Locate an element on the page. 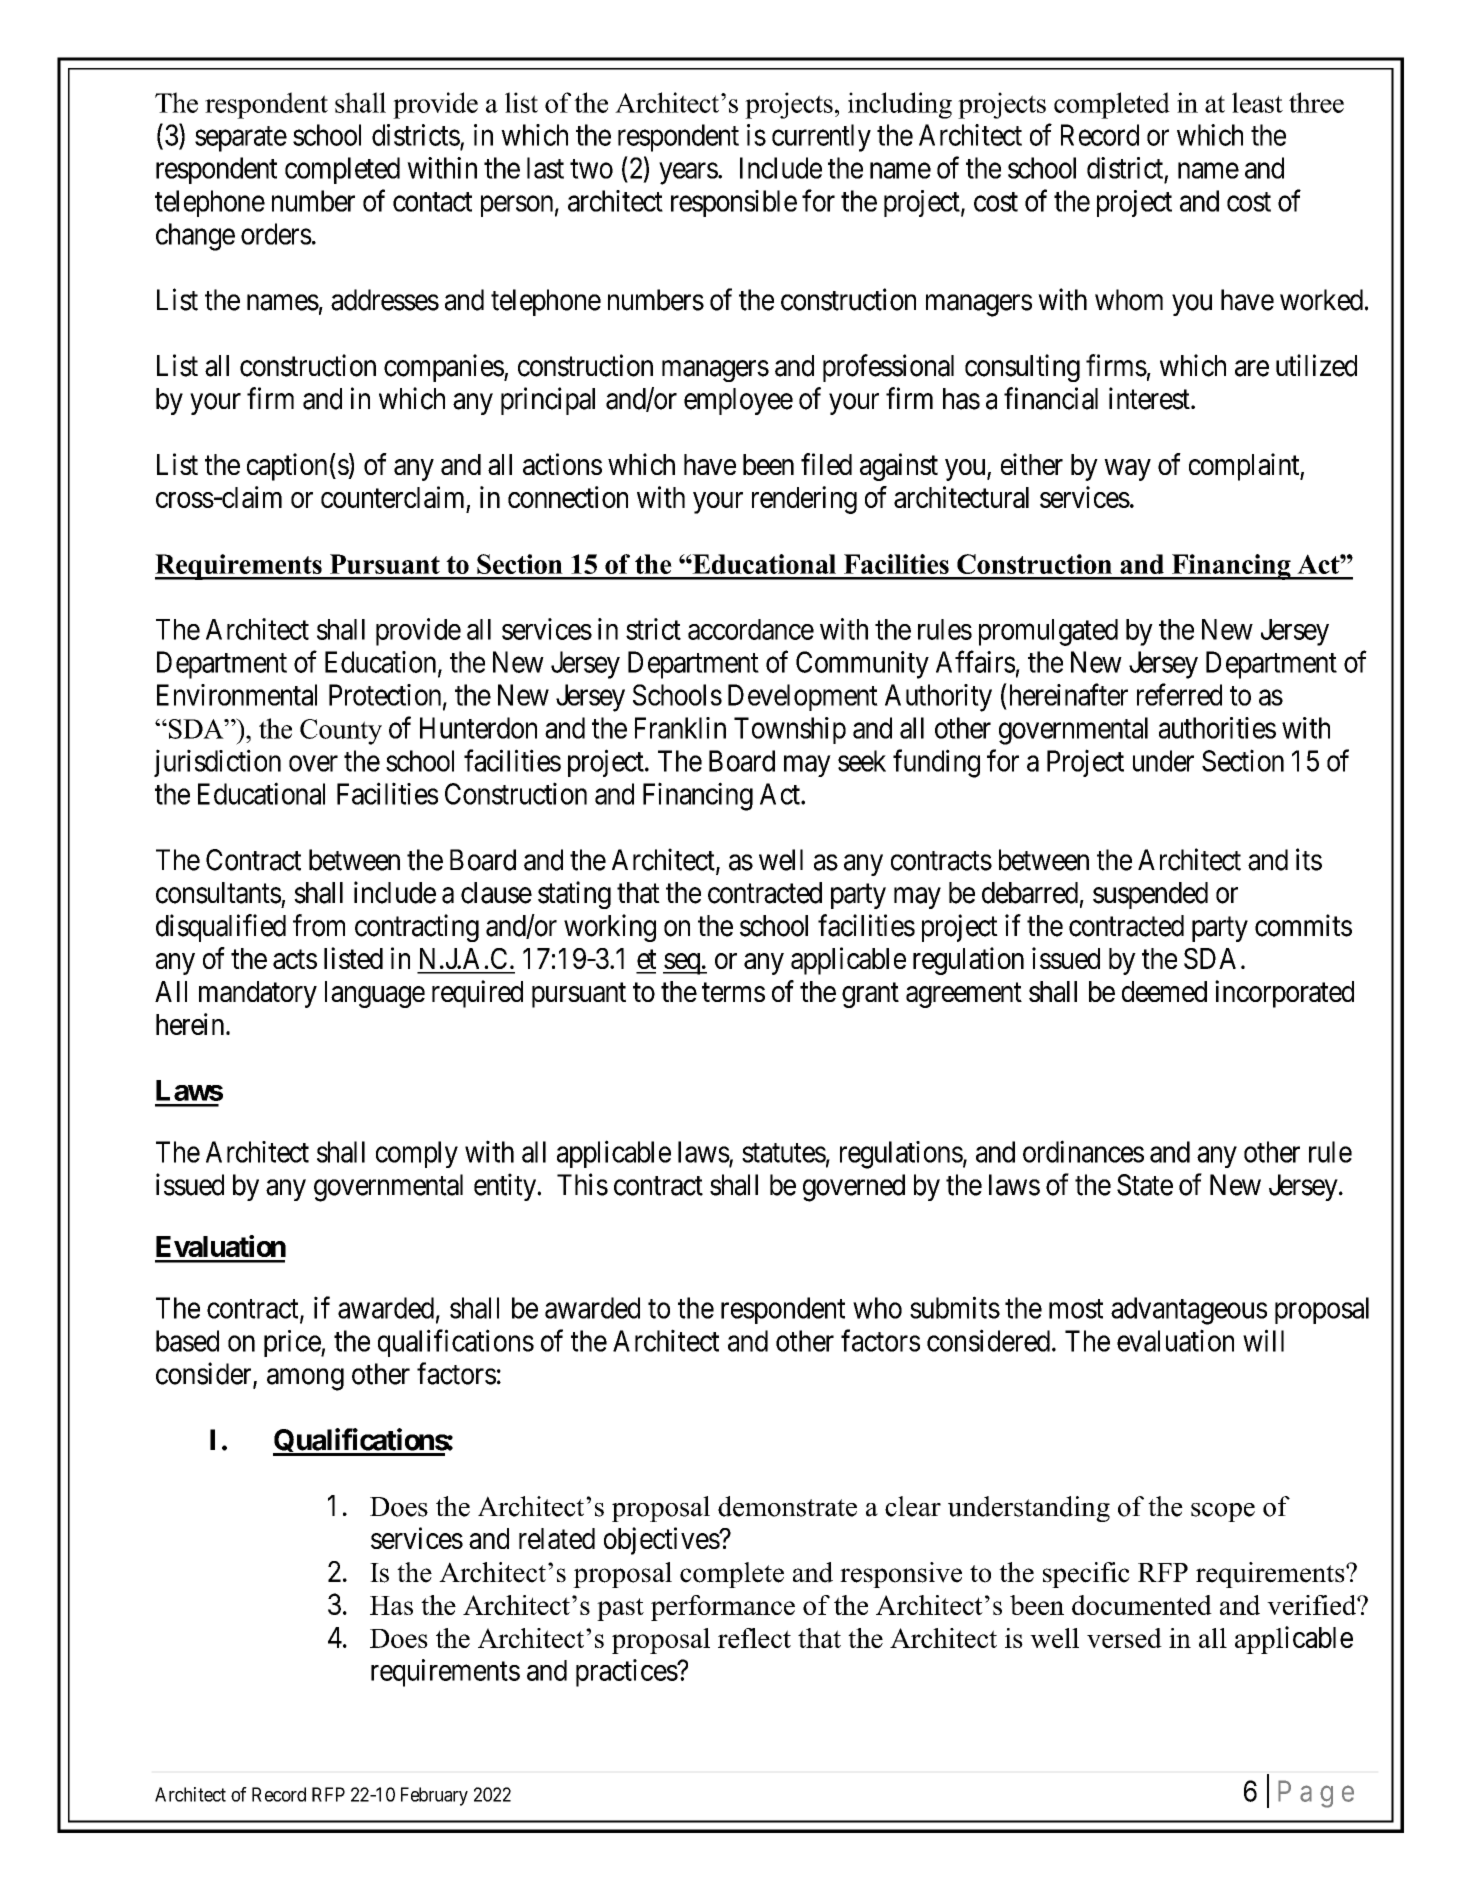 The image size is (1461, 1890). currently is located at coordinates (821, 138).
